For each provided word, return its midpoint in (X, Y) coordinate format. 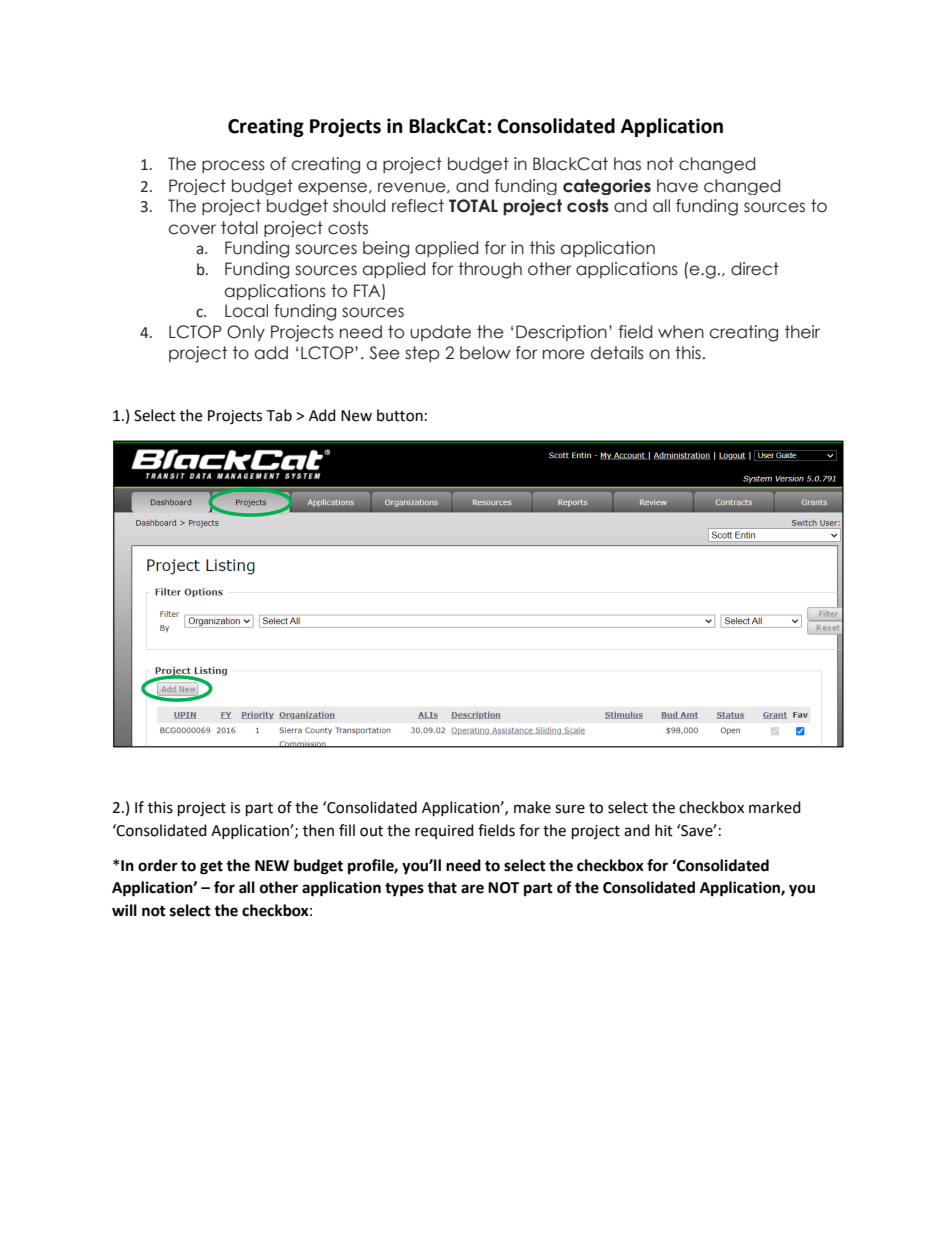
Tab (279, 415)
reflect (418, 206)
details (617, 353)
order (158, 865)
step (422, 354)
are (472, 889)
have (677, 186)
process (233, 166)
